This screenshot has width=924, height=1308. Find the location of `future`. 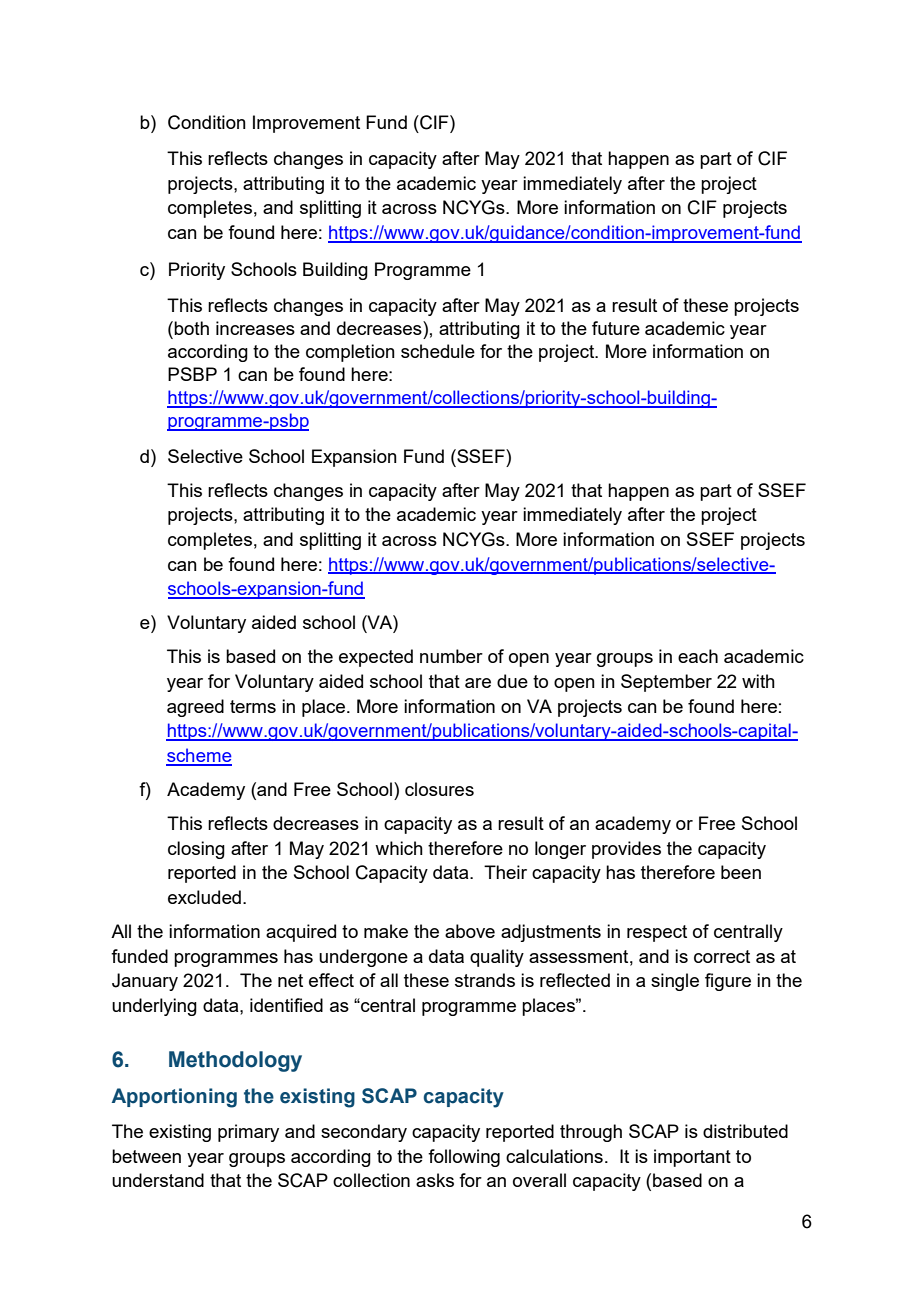

future is located at coordinates (616, 328).
